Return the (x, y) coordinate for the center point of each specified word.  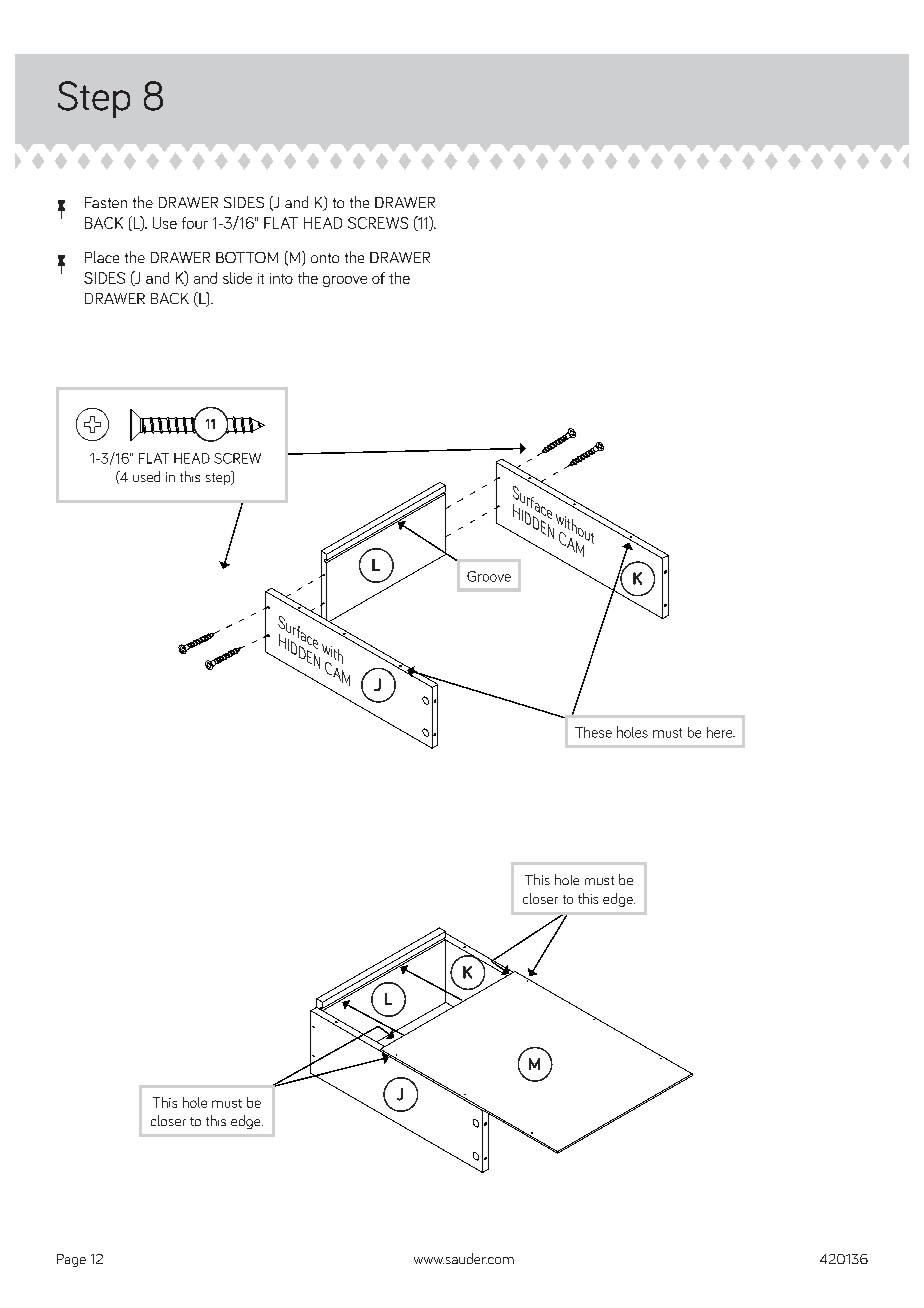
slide (237, 278)
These (593, 732)
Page (71, 1260)
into (281, 278)
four (195, 223)
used (146, 476)
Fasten (106, 202)
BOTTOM (247, 257)
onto (325, 258)
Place (102, 257)
